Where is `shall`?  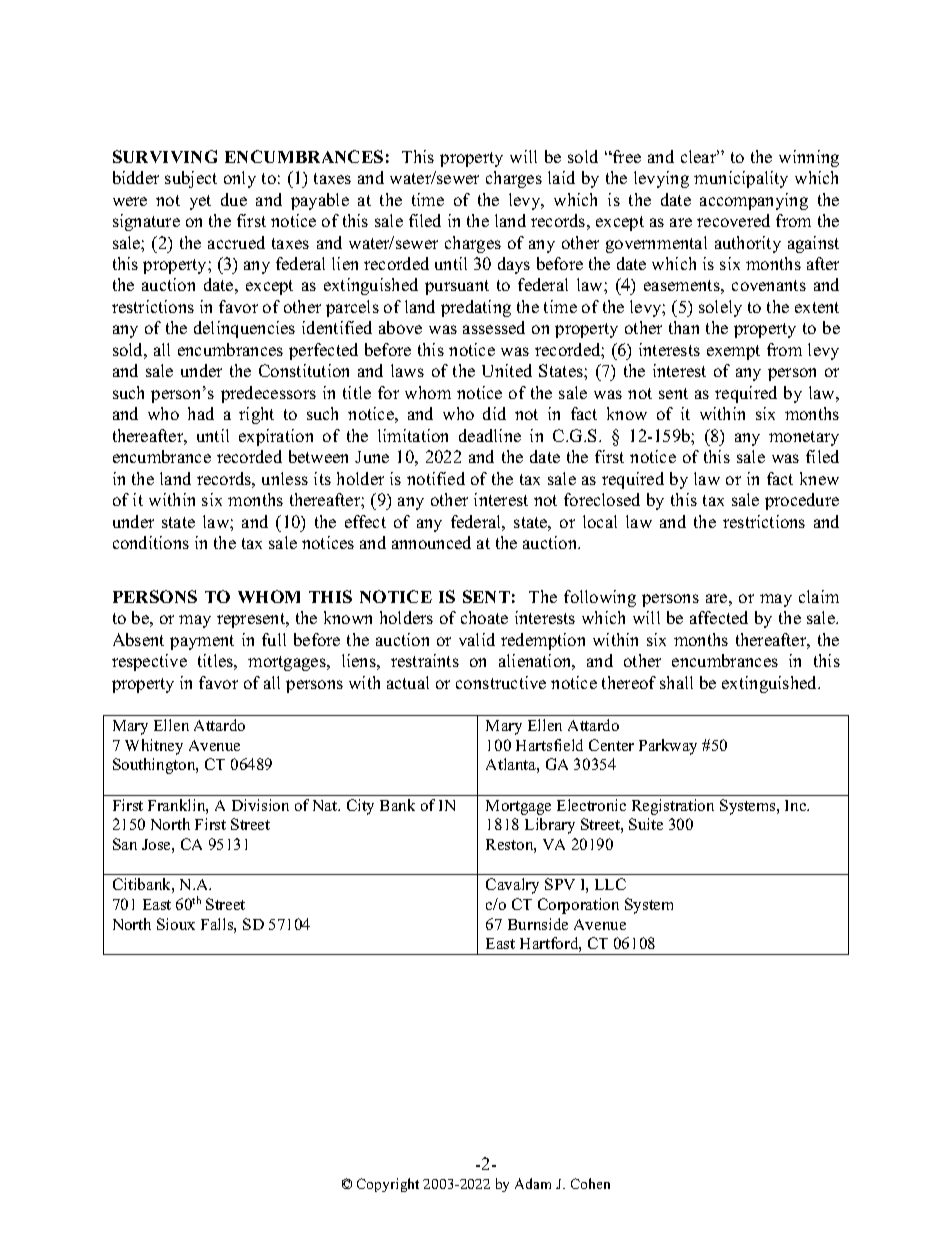
shall is located at coordinates (676, 682).
